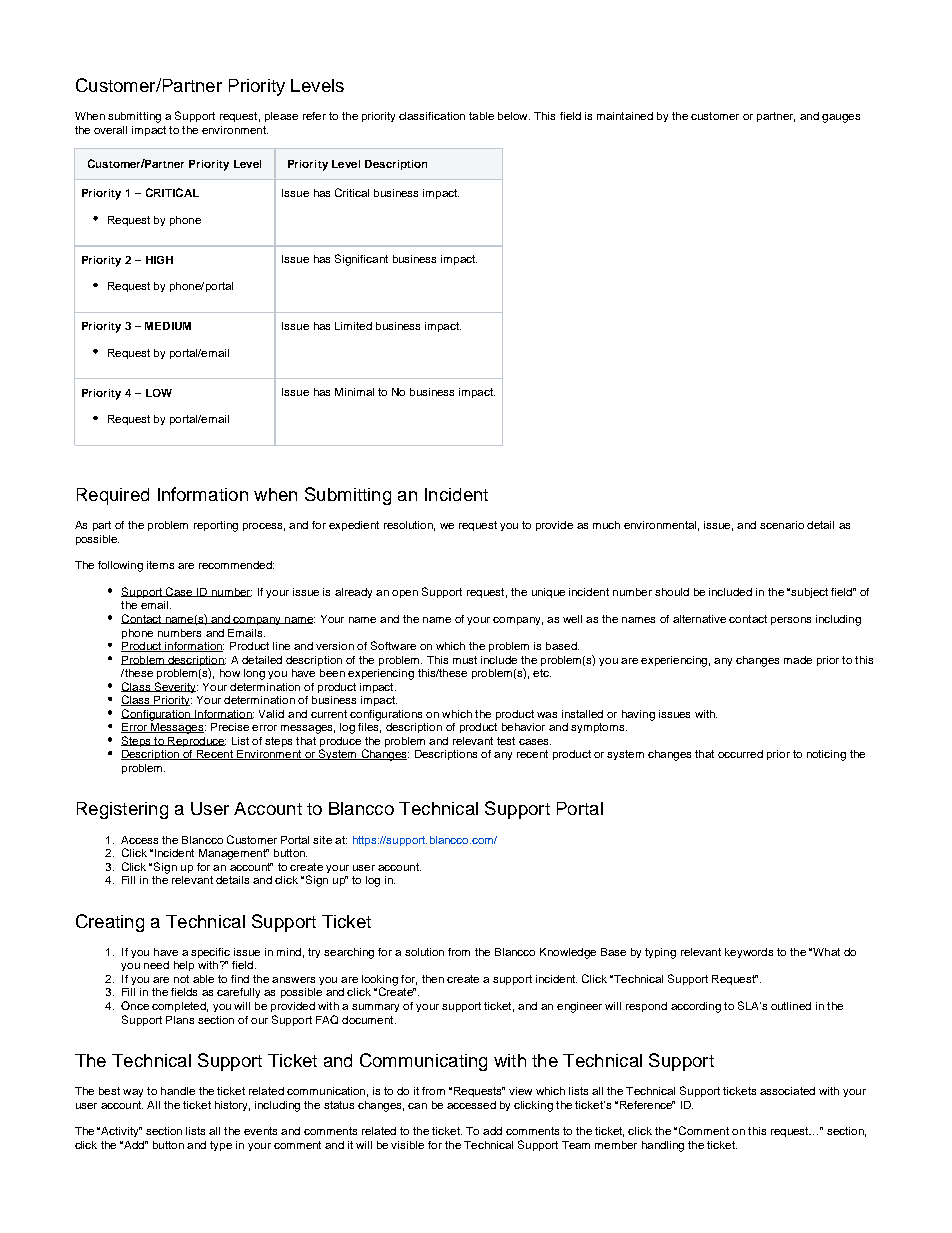  Describe the element at coordinates (110, 130) in the page. I see `overall` at that location.
